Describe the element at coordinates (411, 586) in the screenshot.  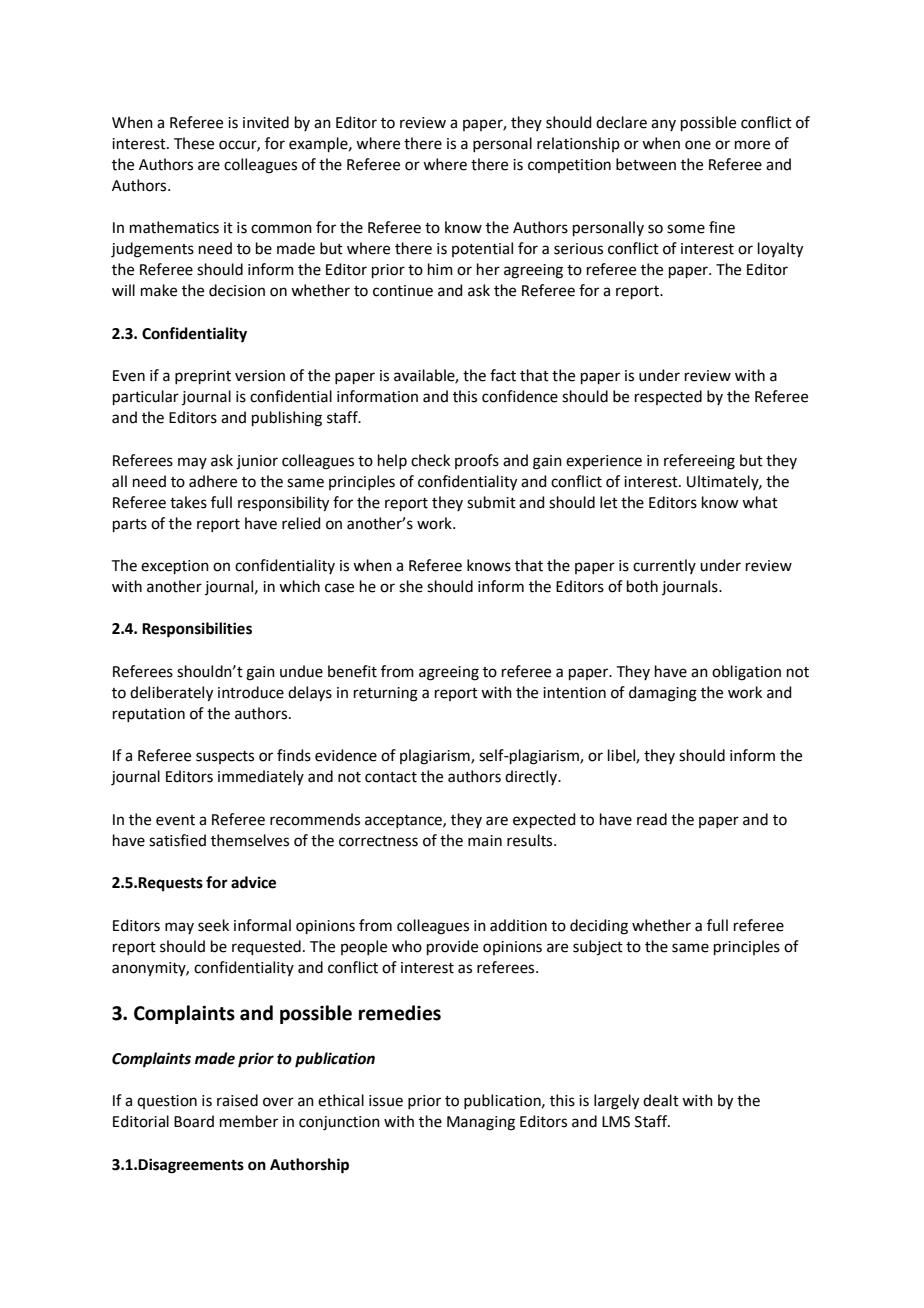
I see `she` at that location.
